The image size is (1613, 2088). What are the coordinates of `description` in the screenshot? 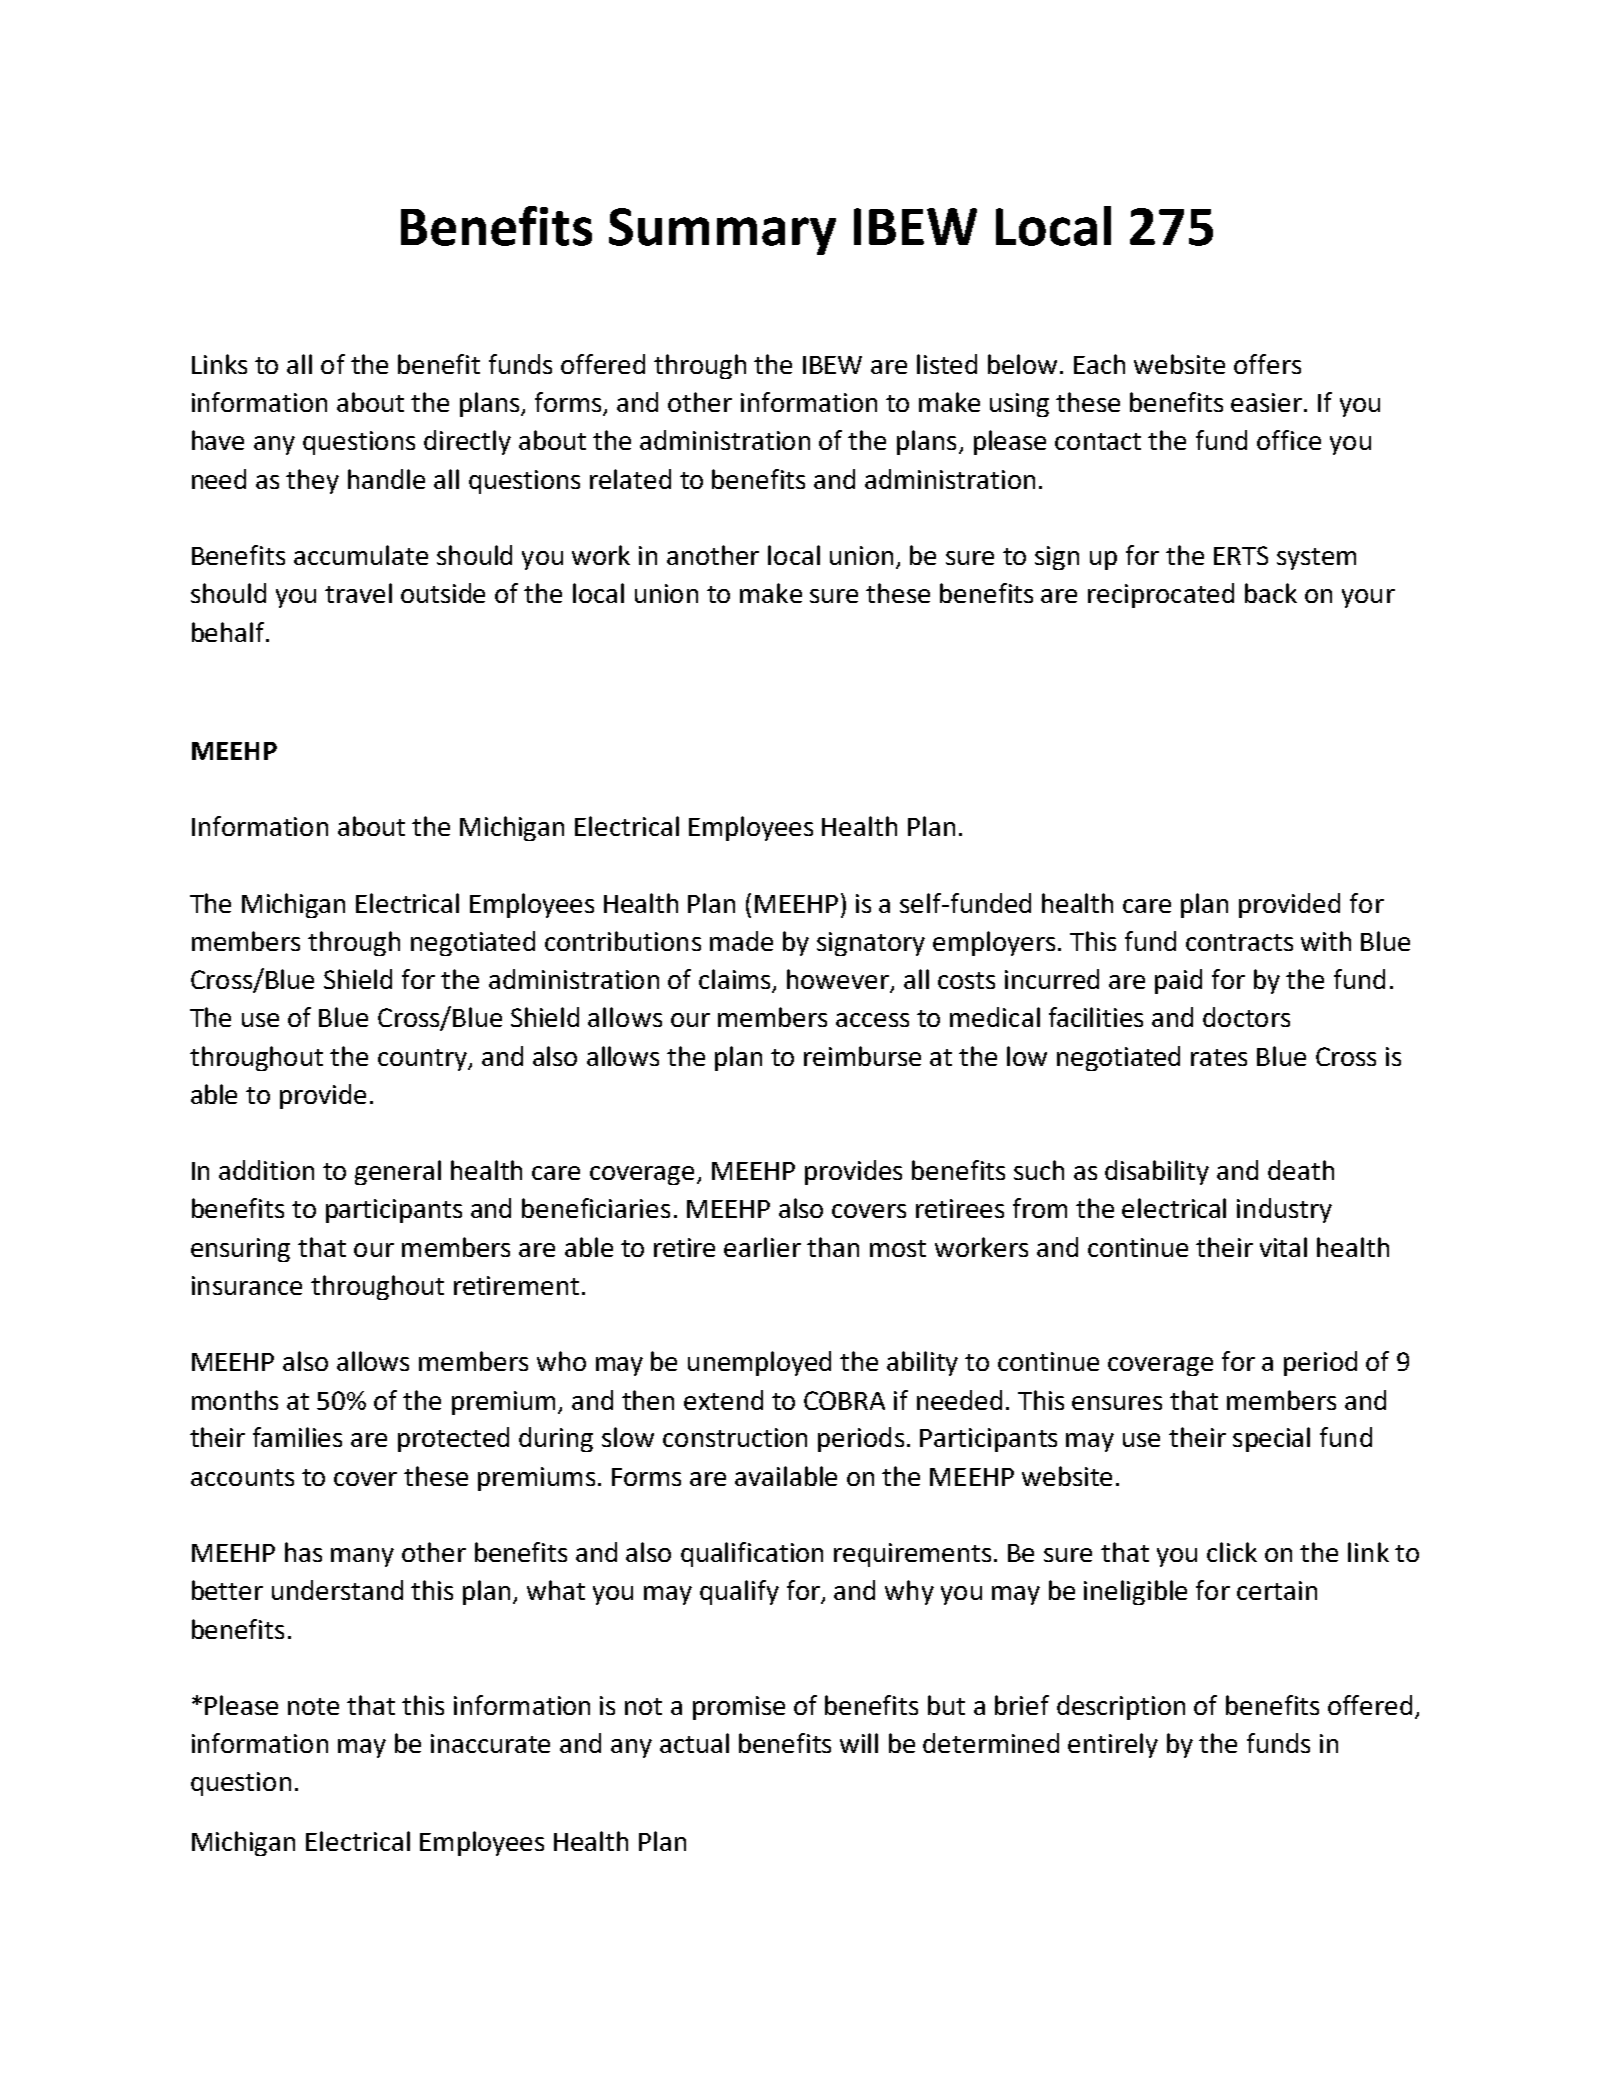 It's located at (1121, 1707).
